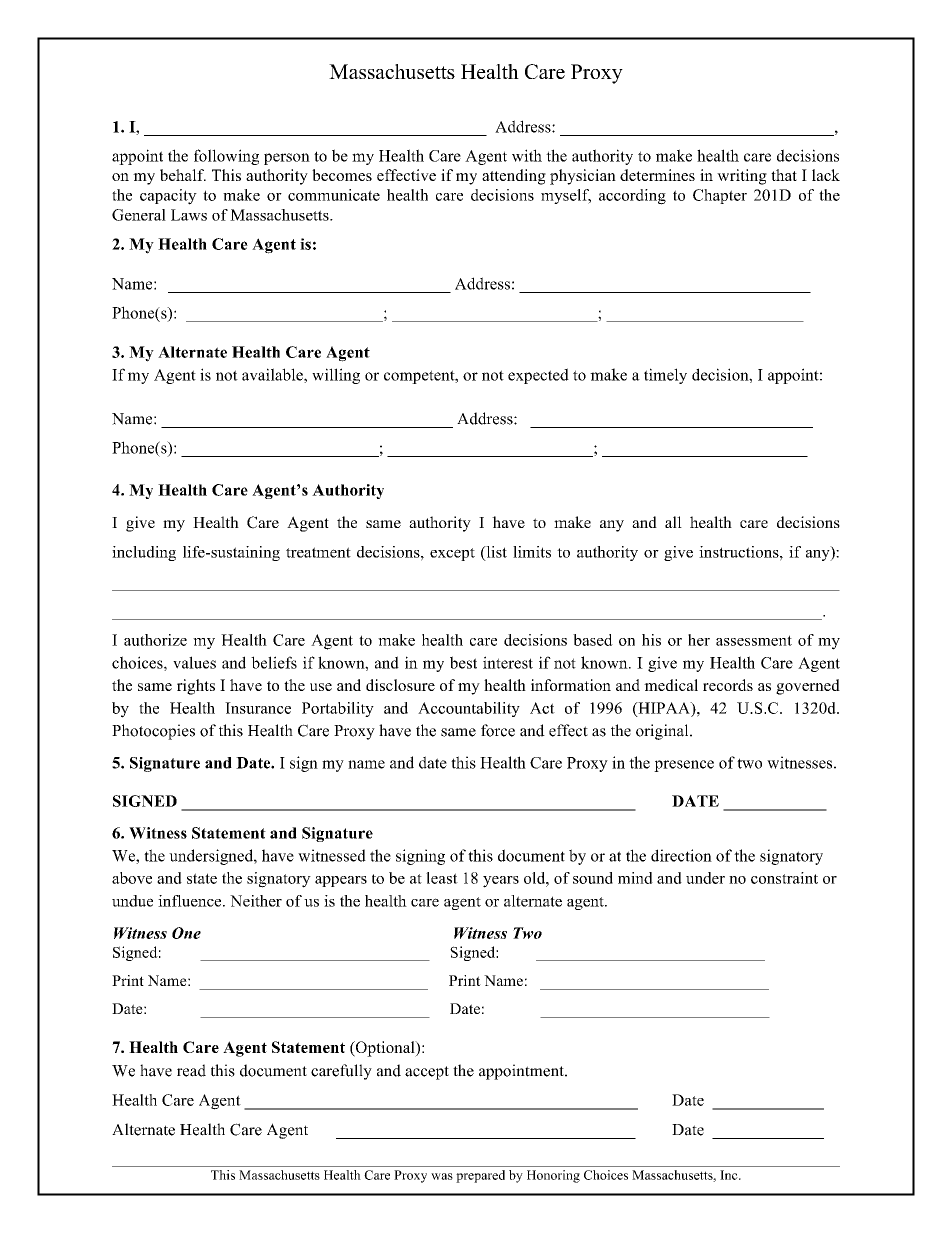 This page has width=952, height=1233. I want to click on behalf, so click(183, 175).
